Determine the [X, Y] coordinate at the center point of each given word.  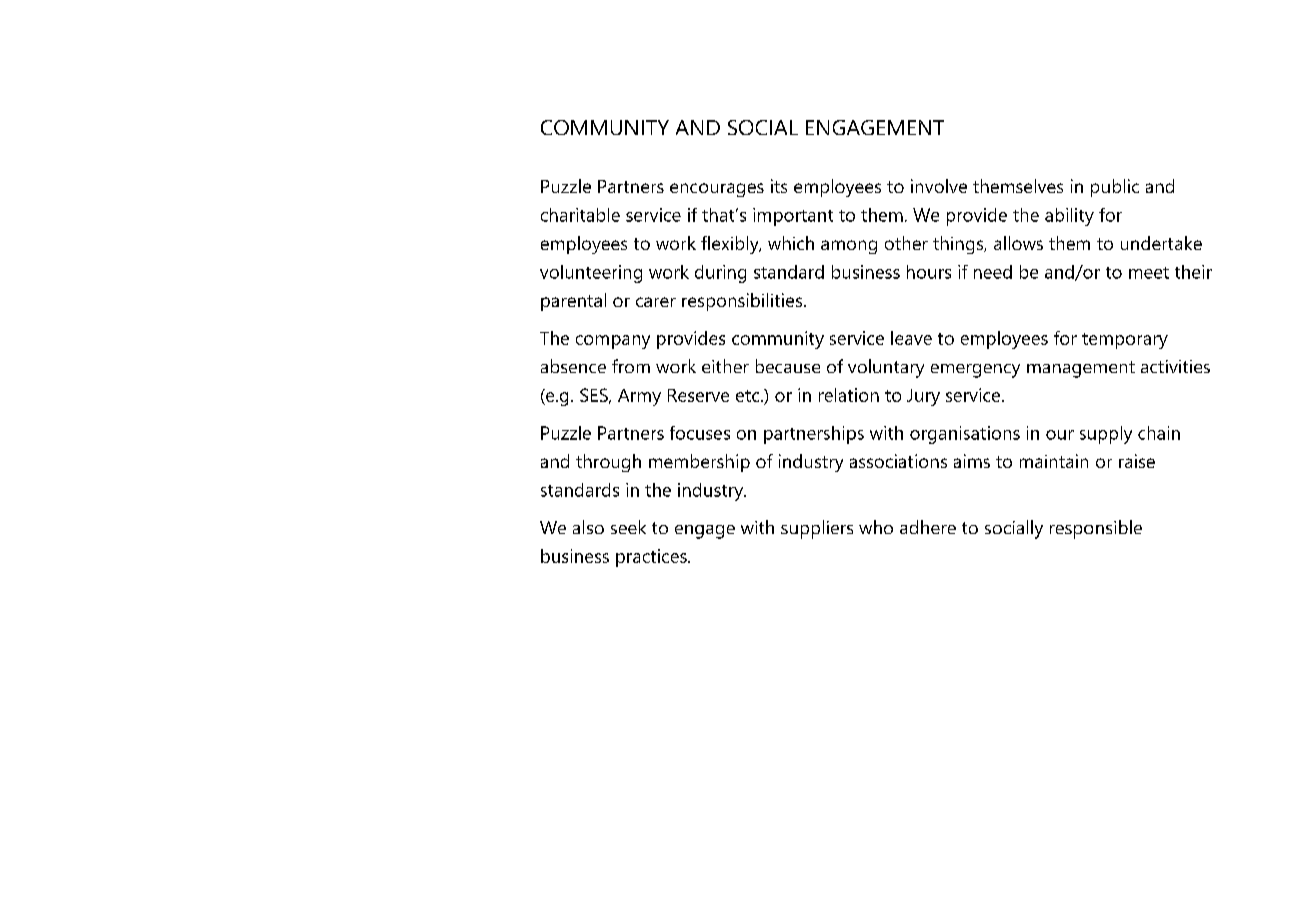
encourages [717, 190]
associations [898, 461]
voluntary [886, 368]
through [608, 463]
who [876, 527]
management [1081, 369]
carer [656, 302]
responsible [1096, 529]
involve [939, 186]
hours [929, 272]
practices [652, 558]
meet [1149, 273]
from [631, 366]
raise [1137, 461]
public [1115, 188]
